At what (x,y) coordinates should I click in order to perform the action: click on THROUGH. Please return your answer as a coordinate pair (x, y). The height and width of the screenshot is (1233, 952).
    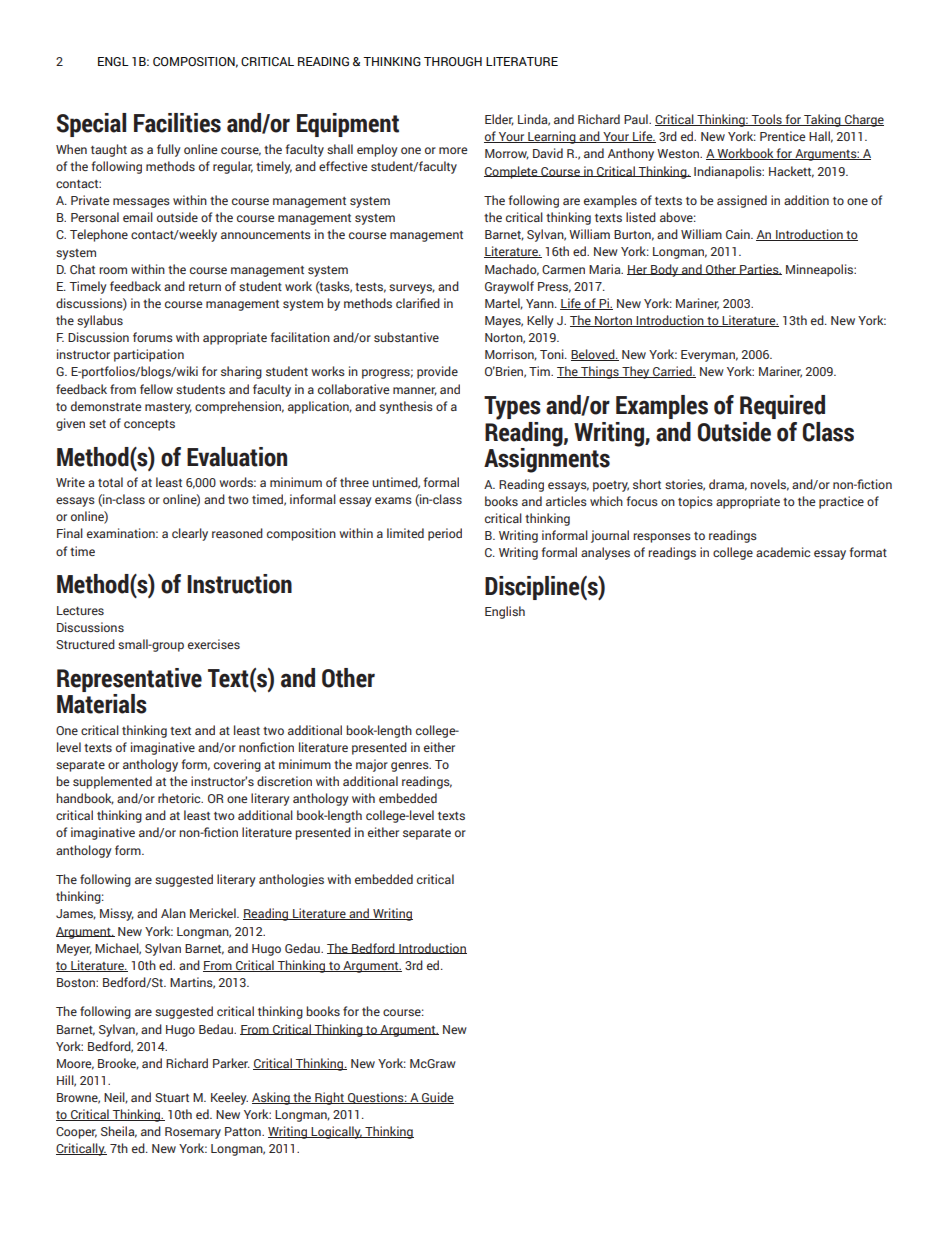
    Looking at the image, I should click on (453, 61).
